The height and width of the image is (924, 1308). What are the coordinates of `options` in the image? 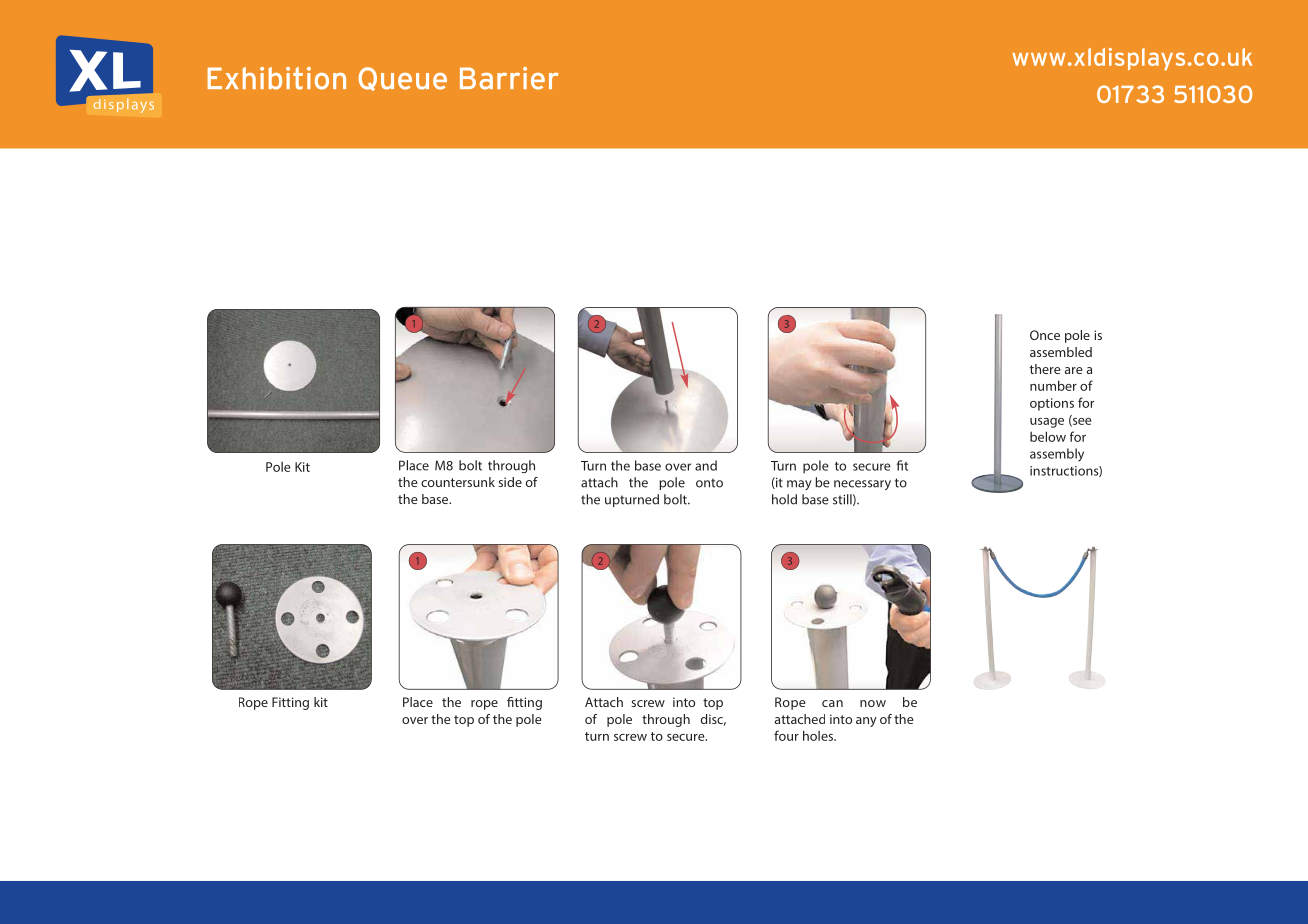 It's located at (1052, 404).
